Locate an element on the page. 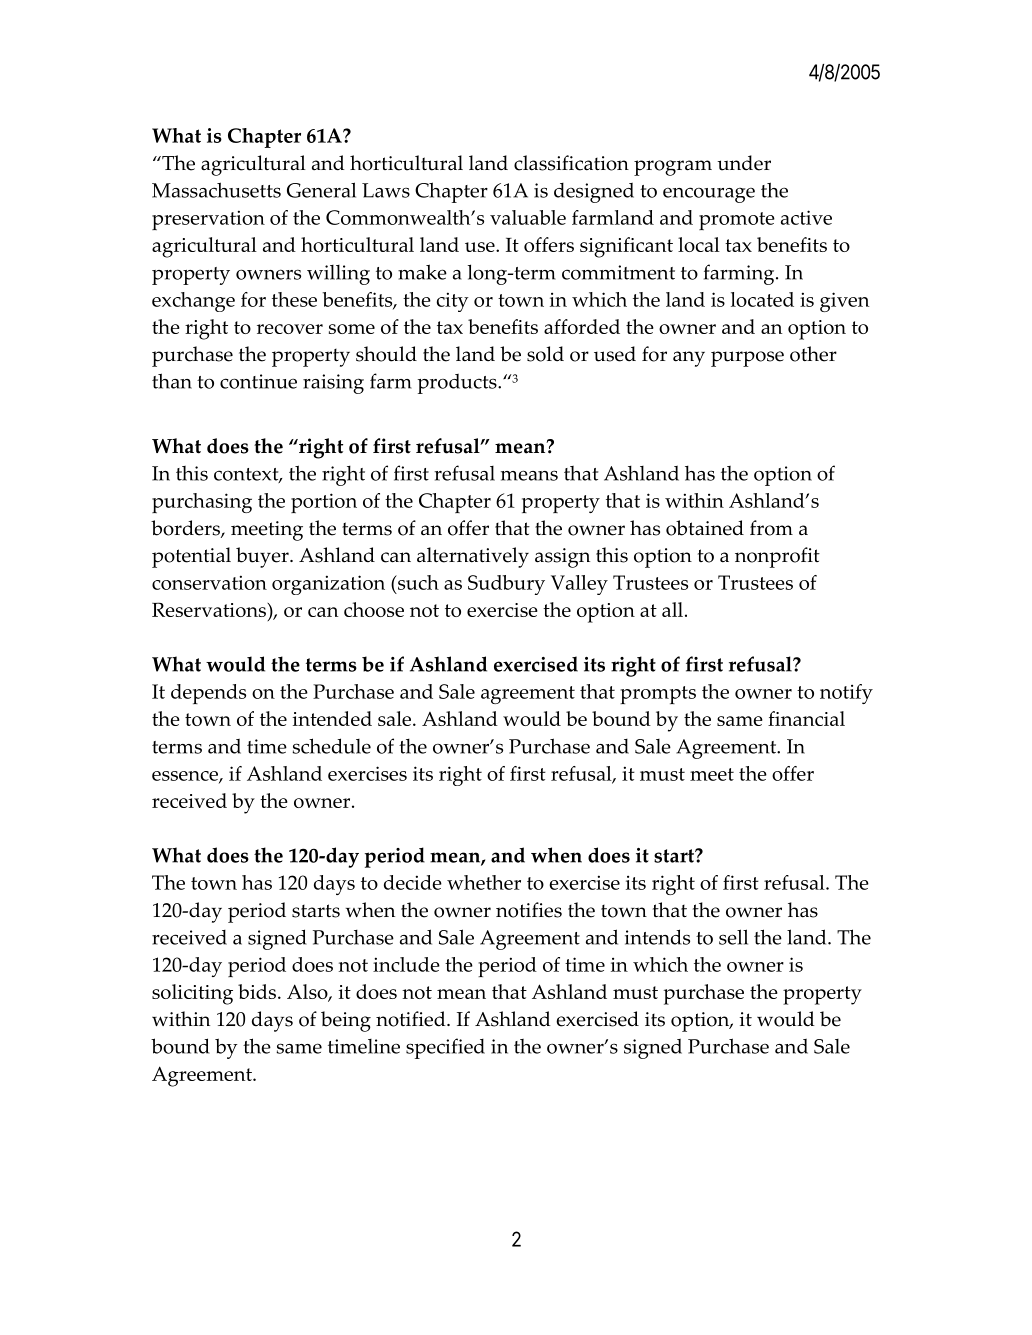 The height and width of the image is (1335, 1032). whether is located at coordinates (484, 882).
